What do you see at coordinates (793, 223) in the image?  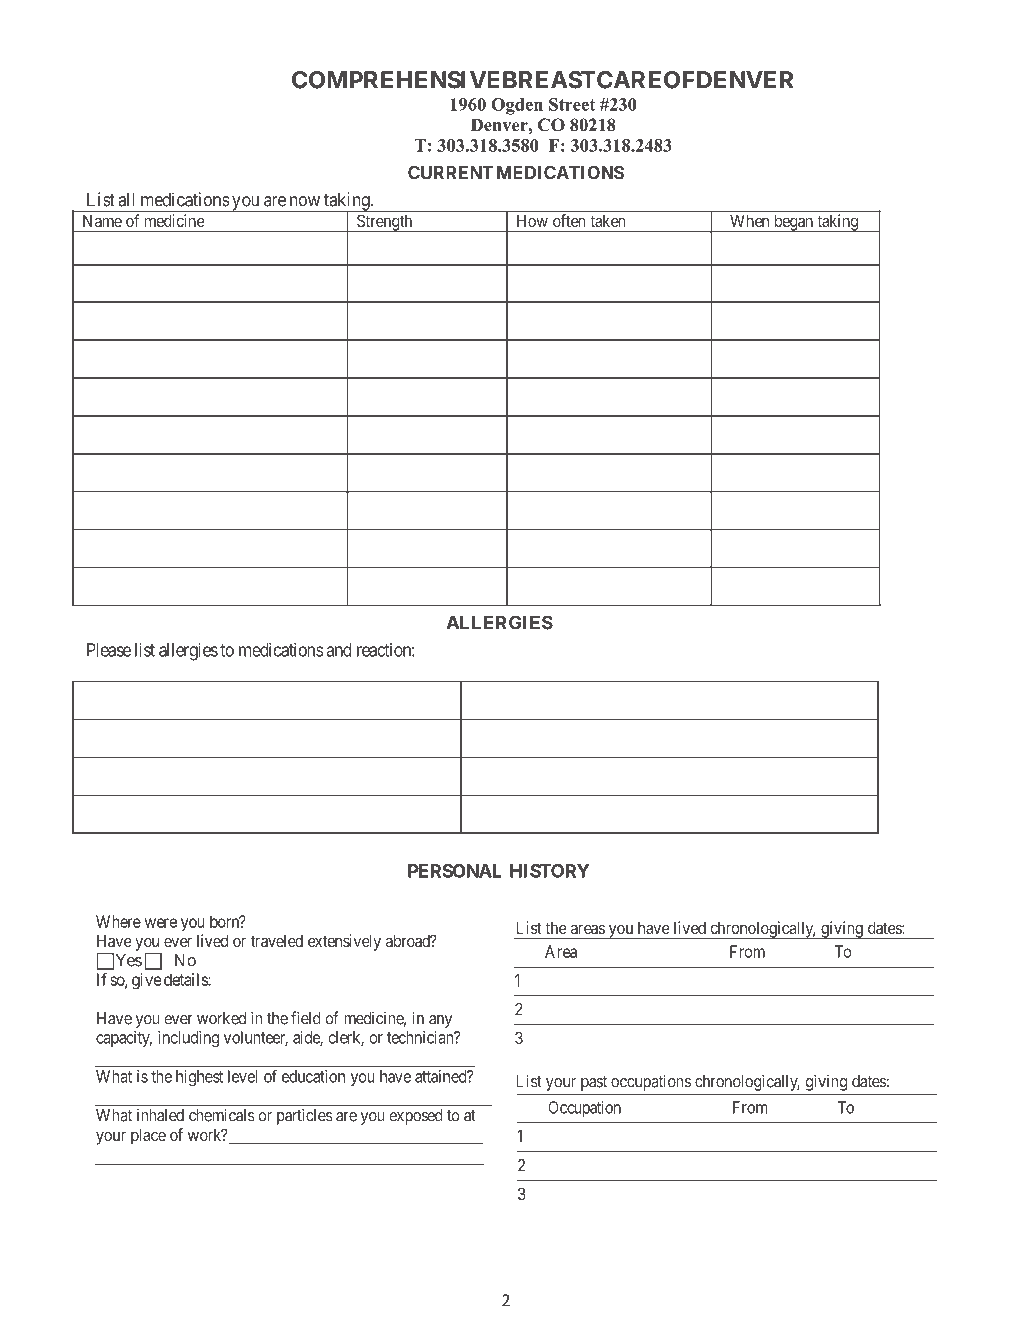 I see `began` at bounding box center [793, 223].
